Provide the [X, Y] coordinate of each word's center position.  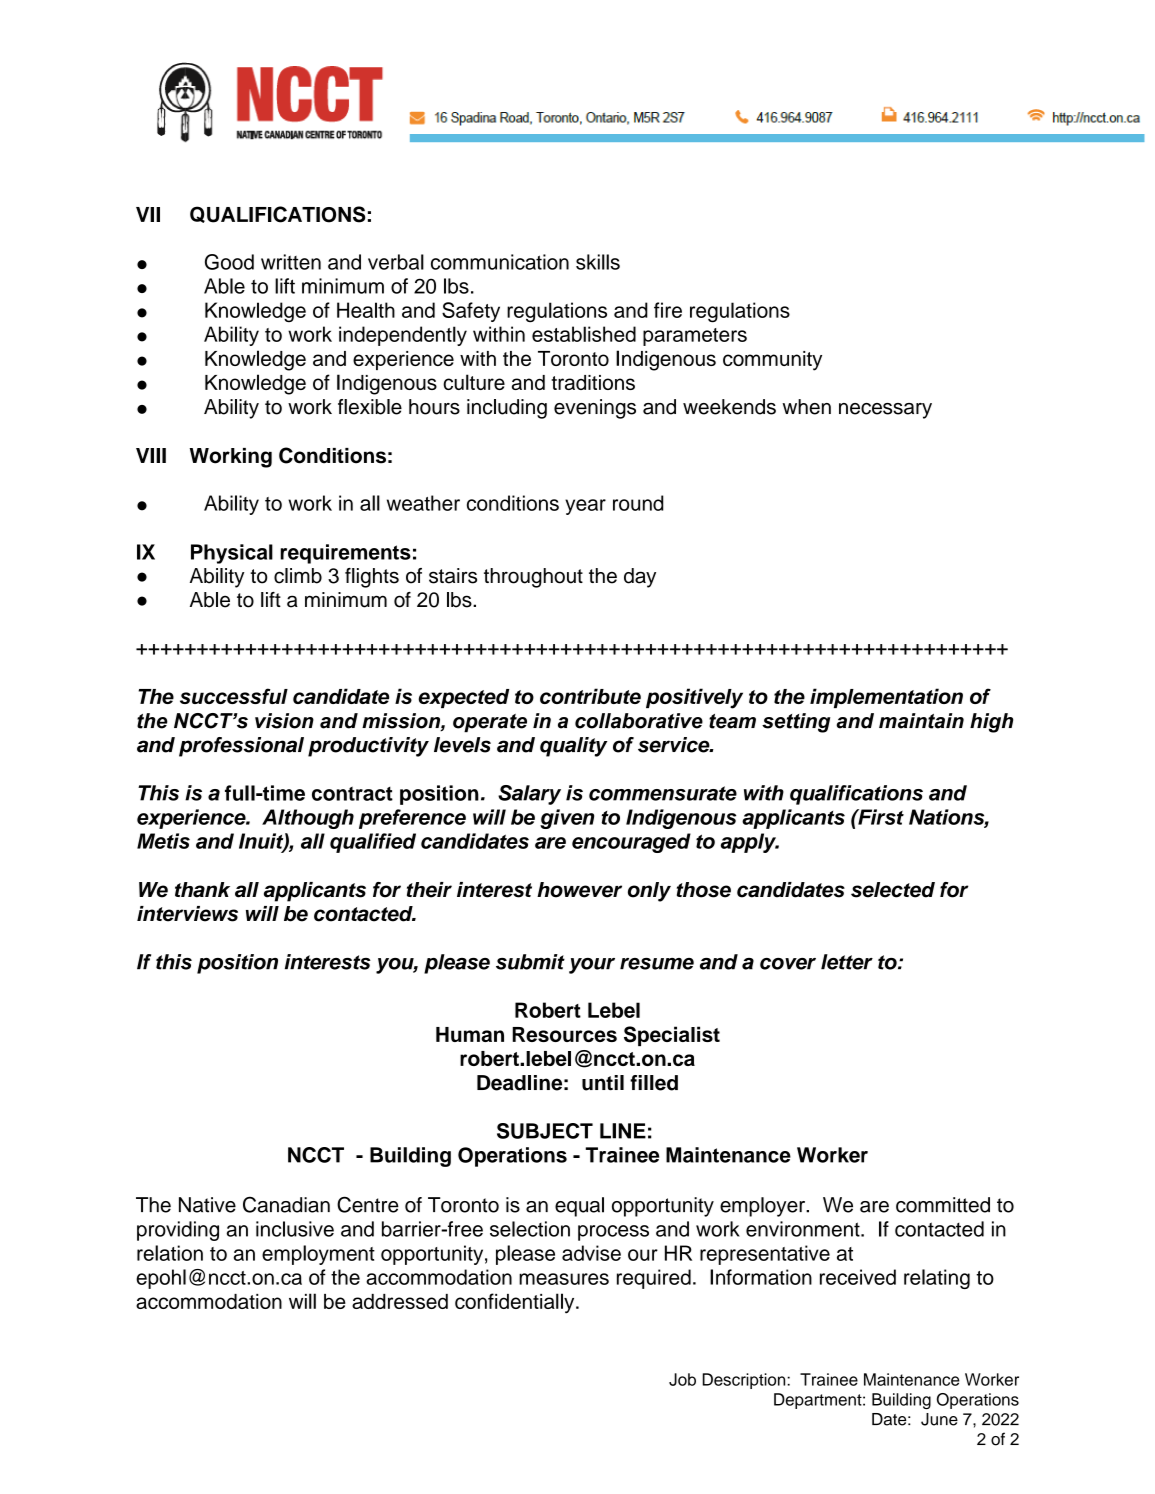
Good [229, 262]
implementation [886, 698]
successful [234, 696]
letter [847, 962]
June [939, 1419]
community [772, 361]
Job [682, 1379]
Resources [564, 1034]
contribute [590, 696]
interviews [187, 914]
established [584, 334]
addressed [400, 1301]
